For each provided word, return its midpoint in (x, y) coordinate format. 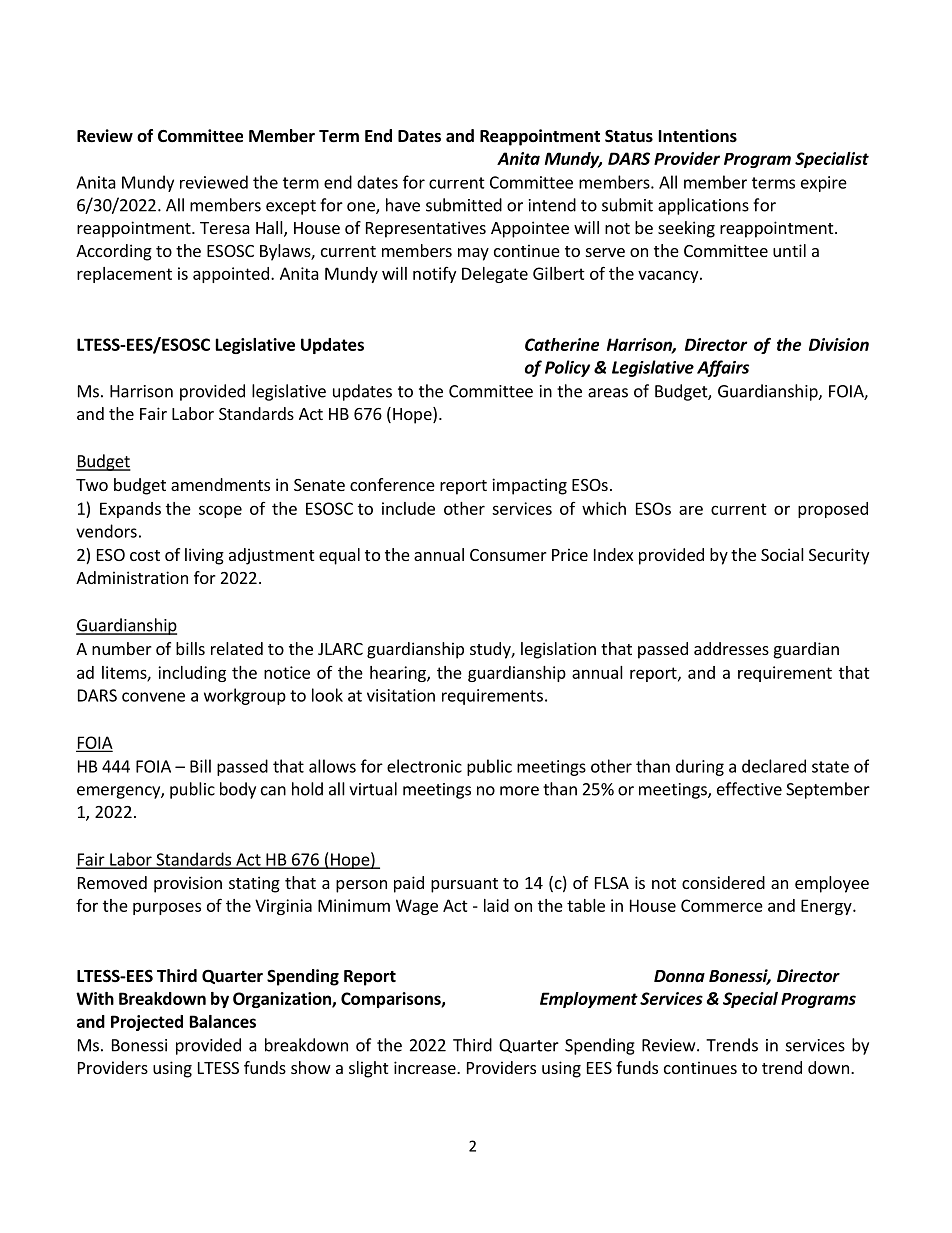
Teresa (225, 228)
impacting (529, 486)
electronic (424, 766)
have (403, 205)
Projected (147, 1023)
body (238, 790)
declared (774, 766)
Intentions (698, 136)
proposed (833, 510)
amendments (220, 484)
